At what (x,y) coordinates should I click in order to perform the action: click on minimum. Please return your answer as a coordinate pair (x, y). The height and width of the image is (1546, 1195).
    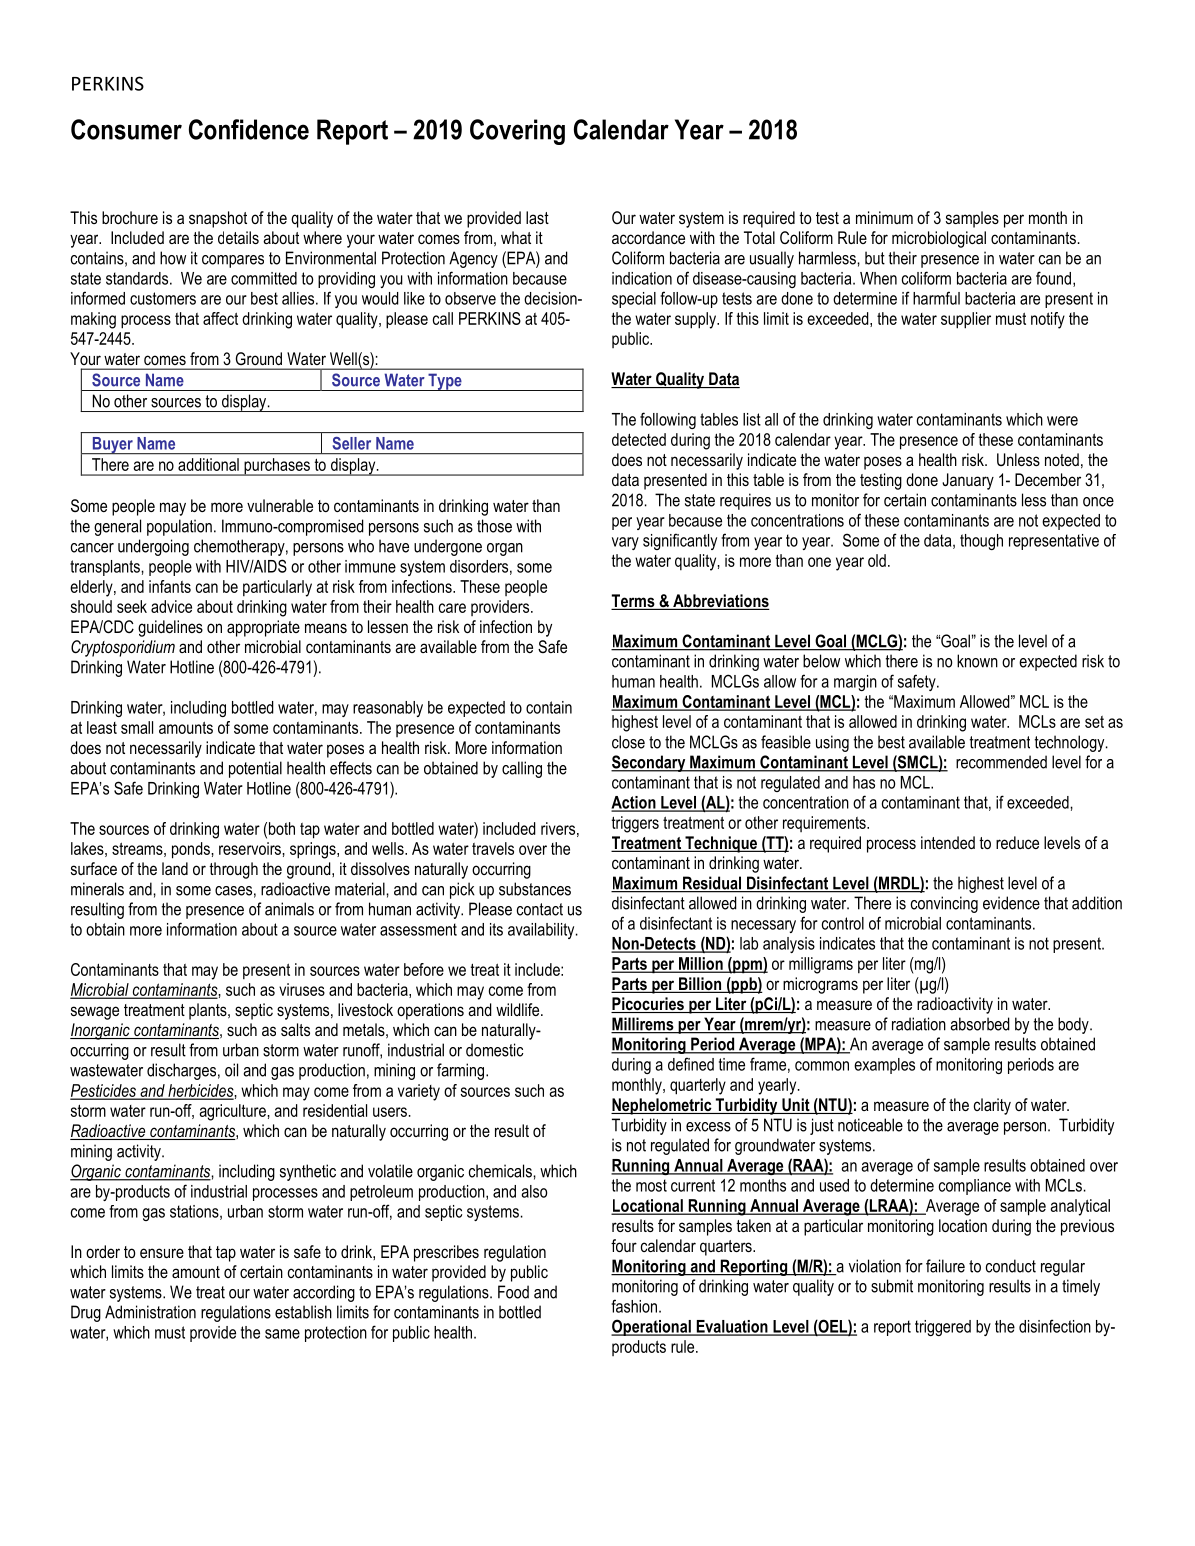
    Looking at the image, I should click on (884, 217).
